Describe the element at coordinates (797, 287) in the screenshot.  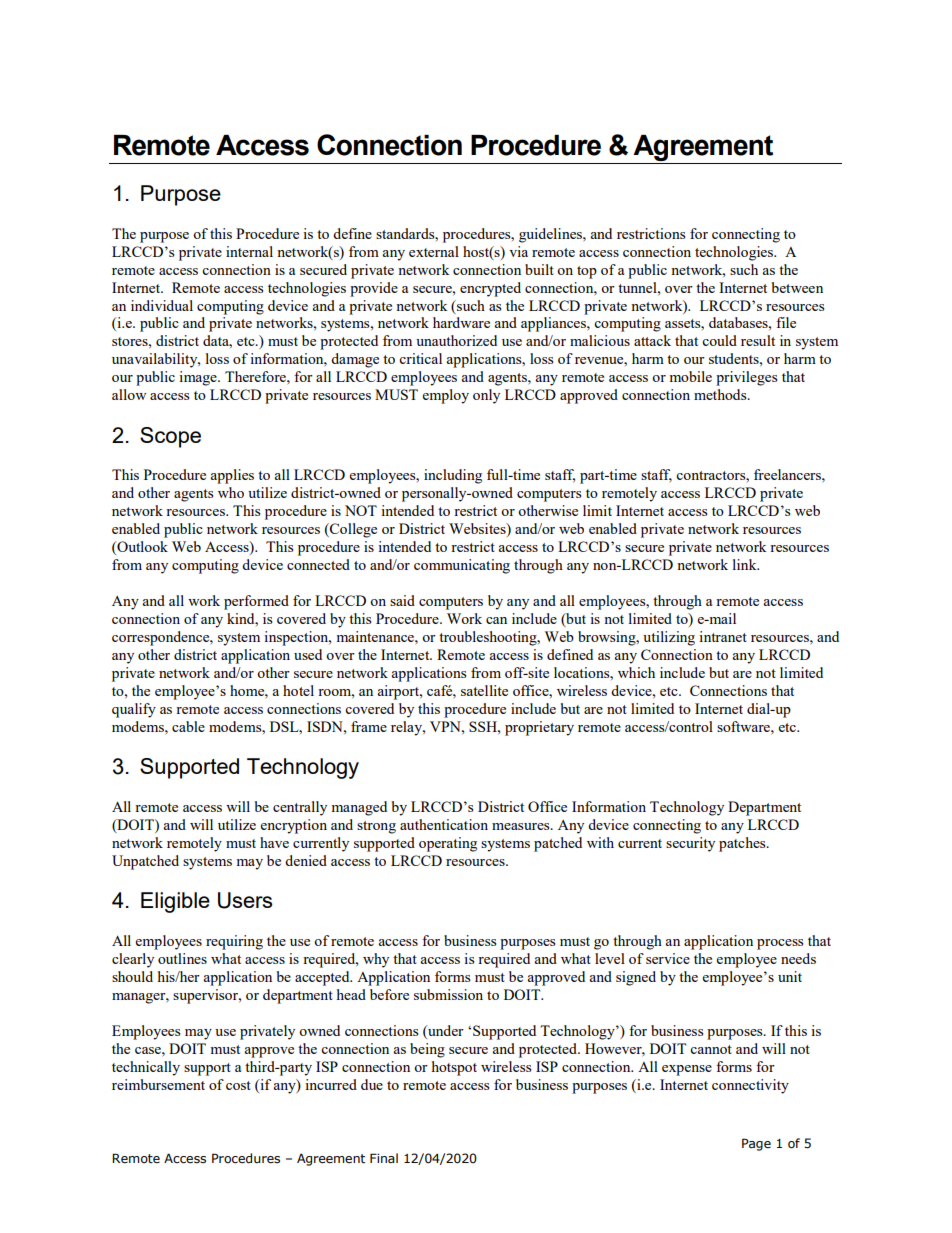
I see `between` at that location.
